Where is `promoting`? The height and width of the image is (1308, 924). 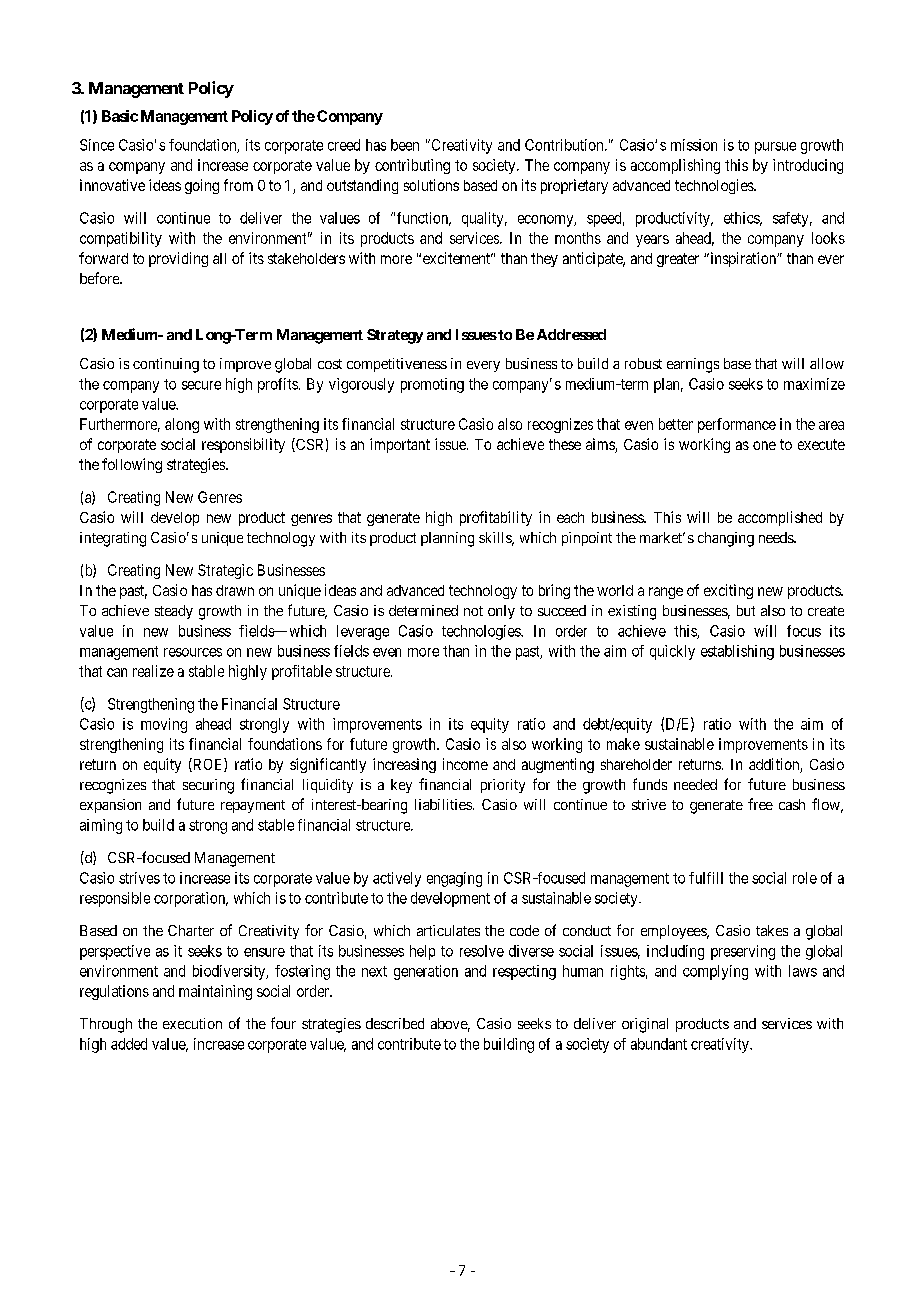 promoting is located at coordinates (432, 385).
